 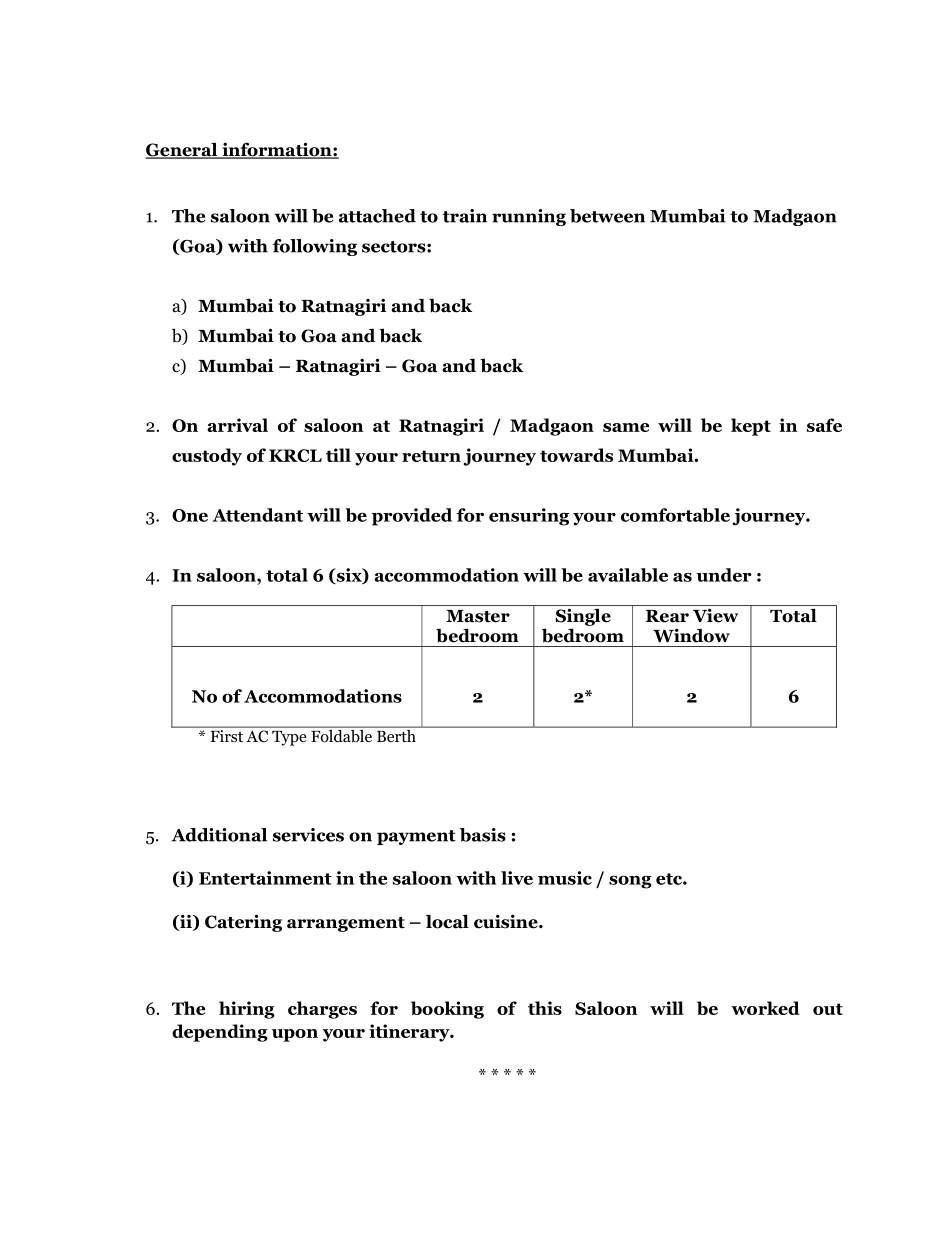 What do you see at coordinates (724, 575) in the screenshot?
I see `under` at bounding box center [724, 575].
